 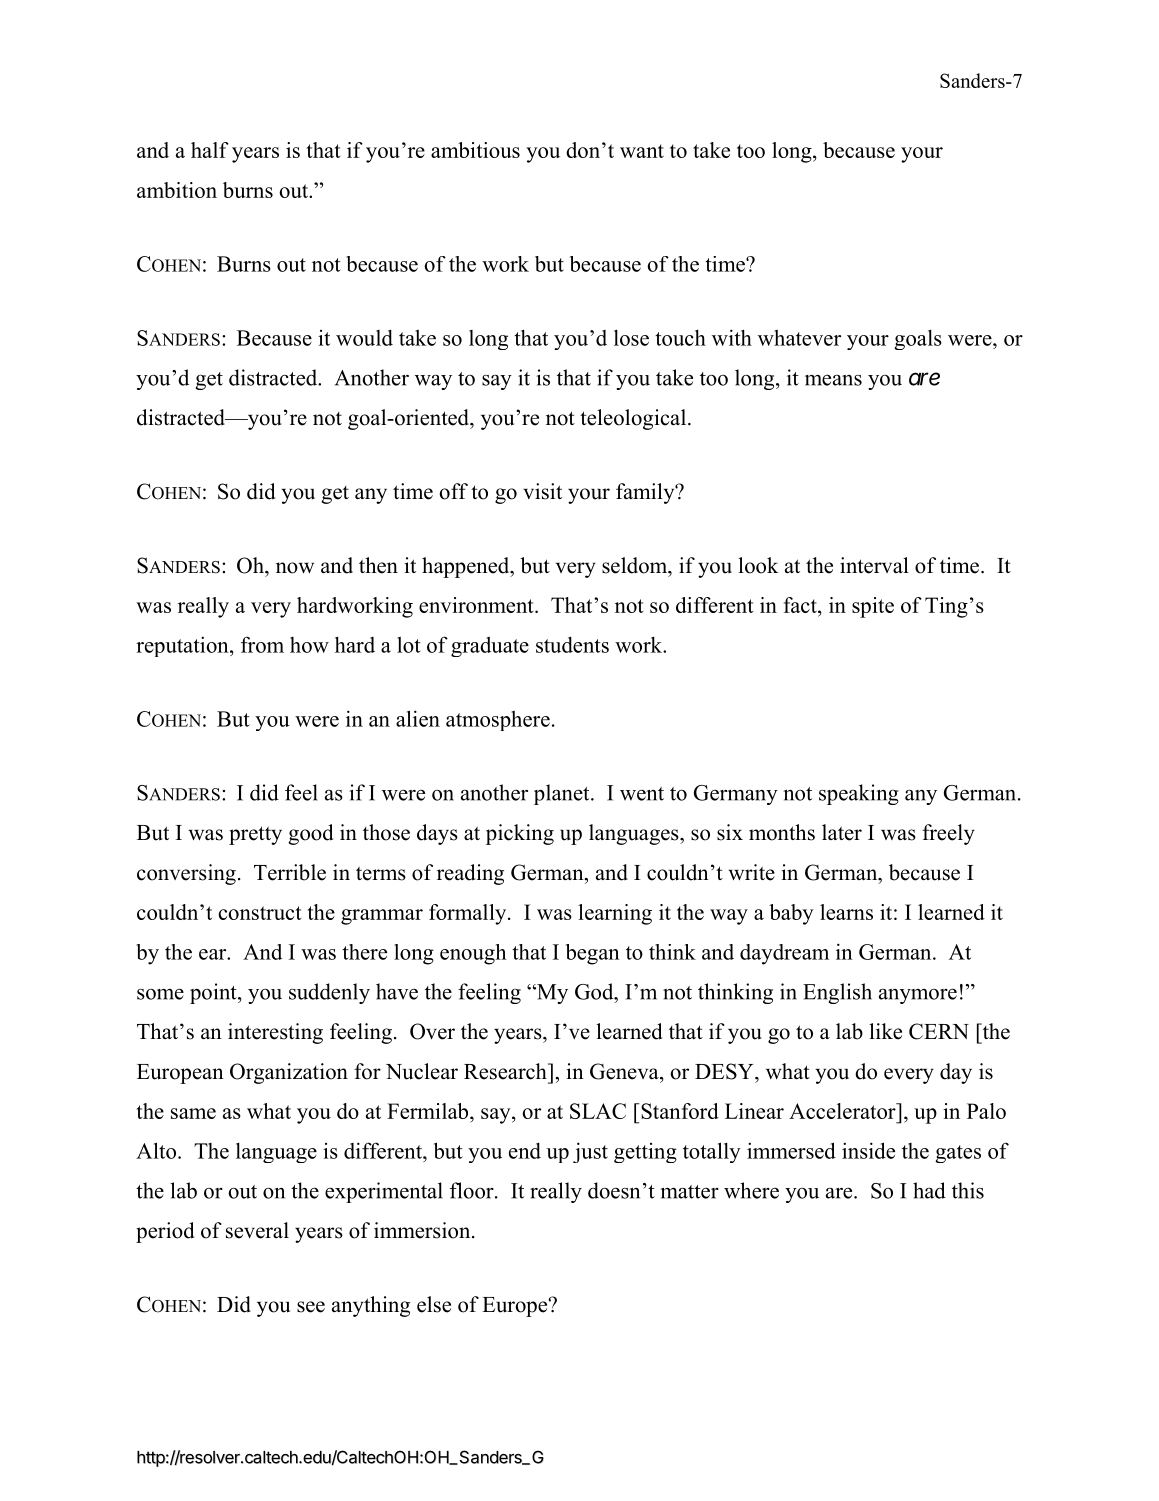 I want to click on learning, so click(x=615, y=914).
